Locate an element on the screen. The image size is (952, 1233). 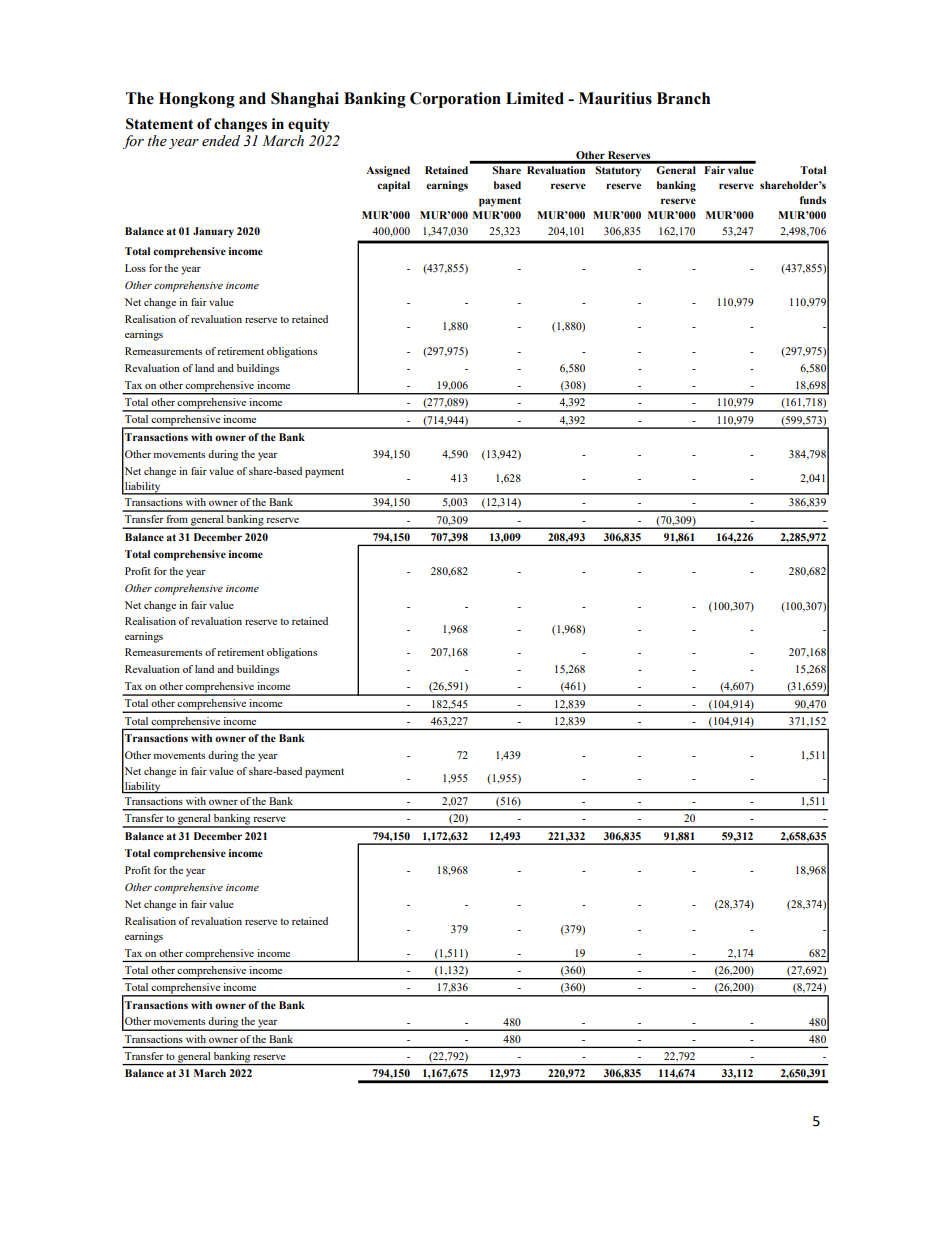
Hongkong is located at coordinates (197, 100).
